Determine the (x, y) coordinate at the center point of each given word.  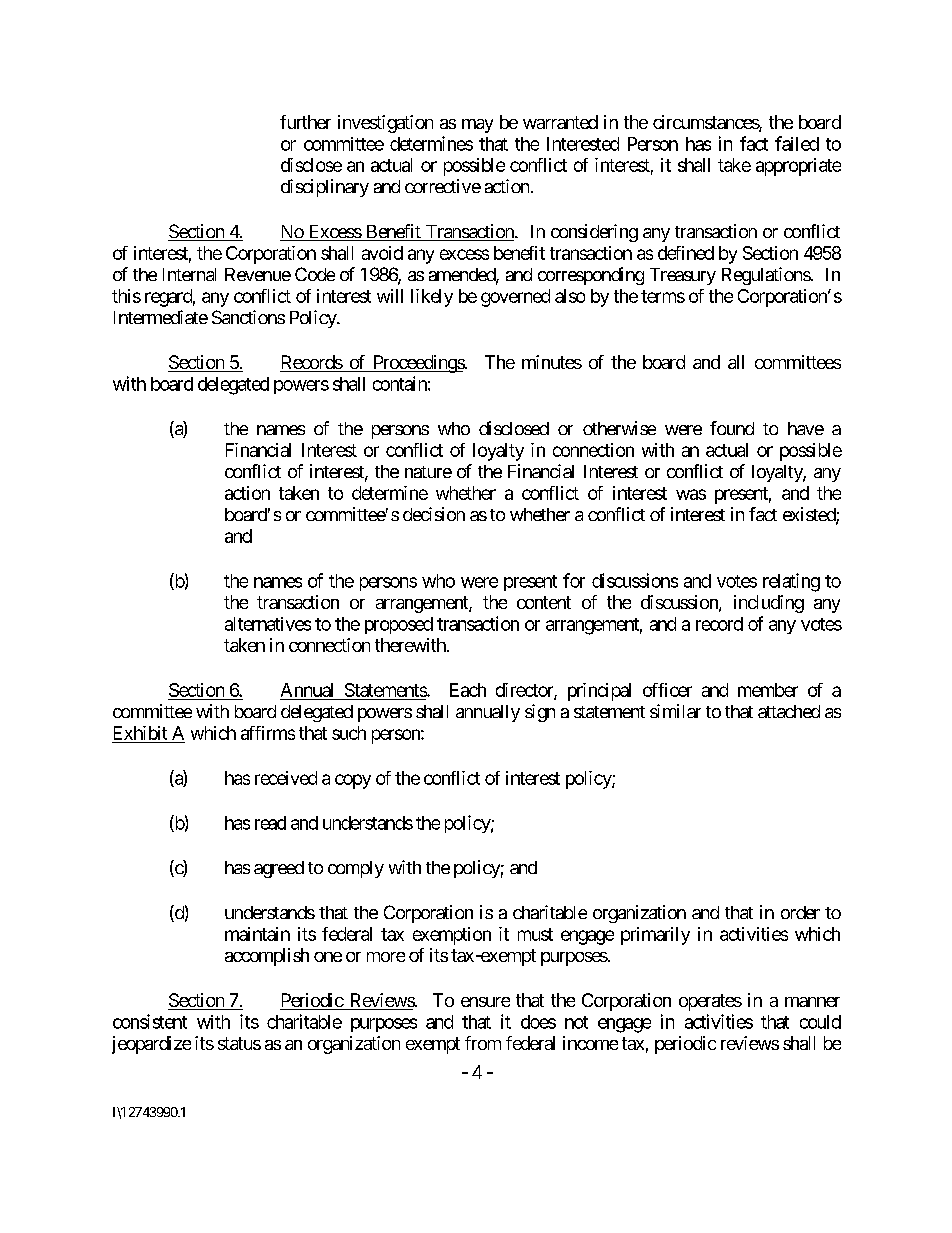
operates (710, 1002)
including (769, 604)
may (477, 126)
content (544, 602)
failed (797, 143)
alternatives (268, 624)
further (305, 122)
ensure (485, 1002)
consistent (150, 1021)
